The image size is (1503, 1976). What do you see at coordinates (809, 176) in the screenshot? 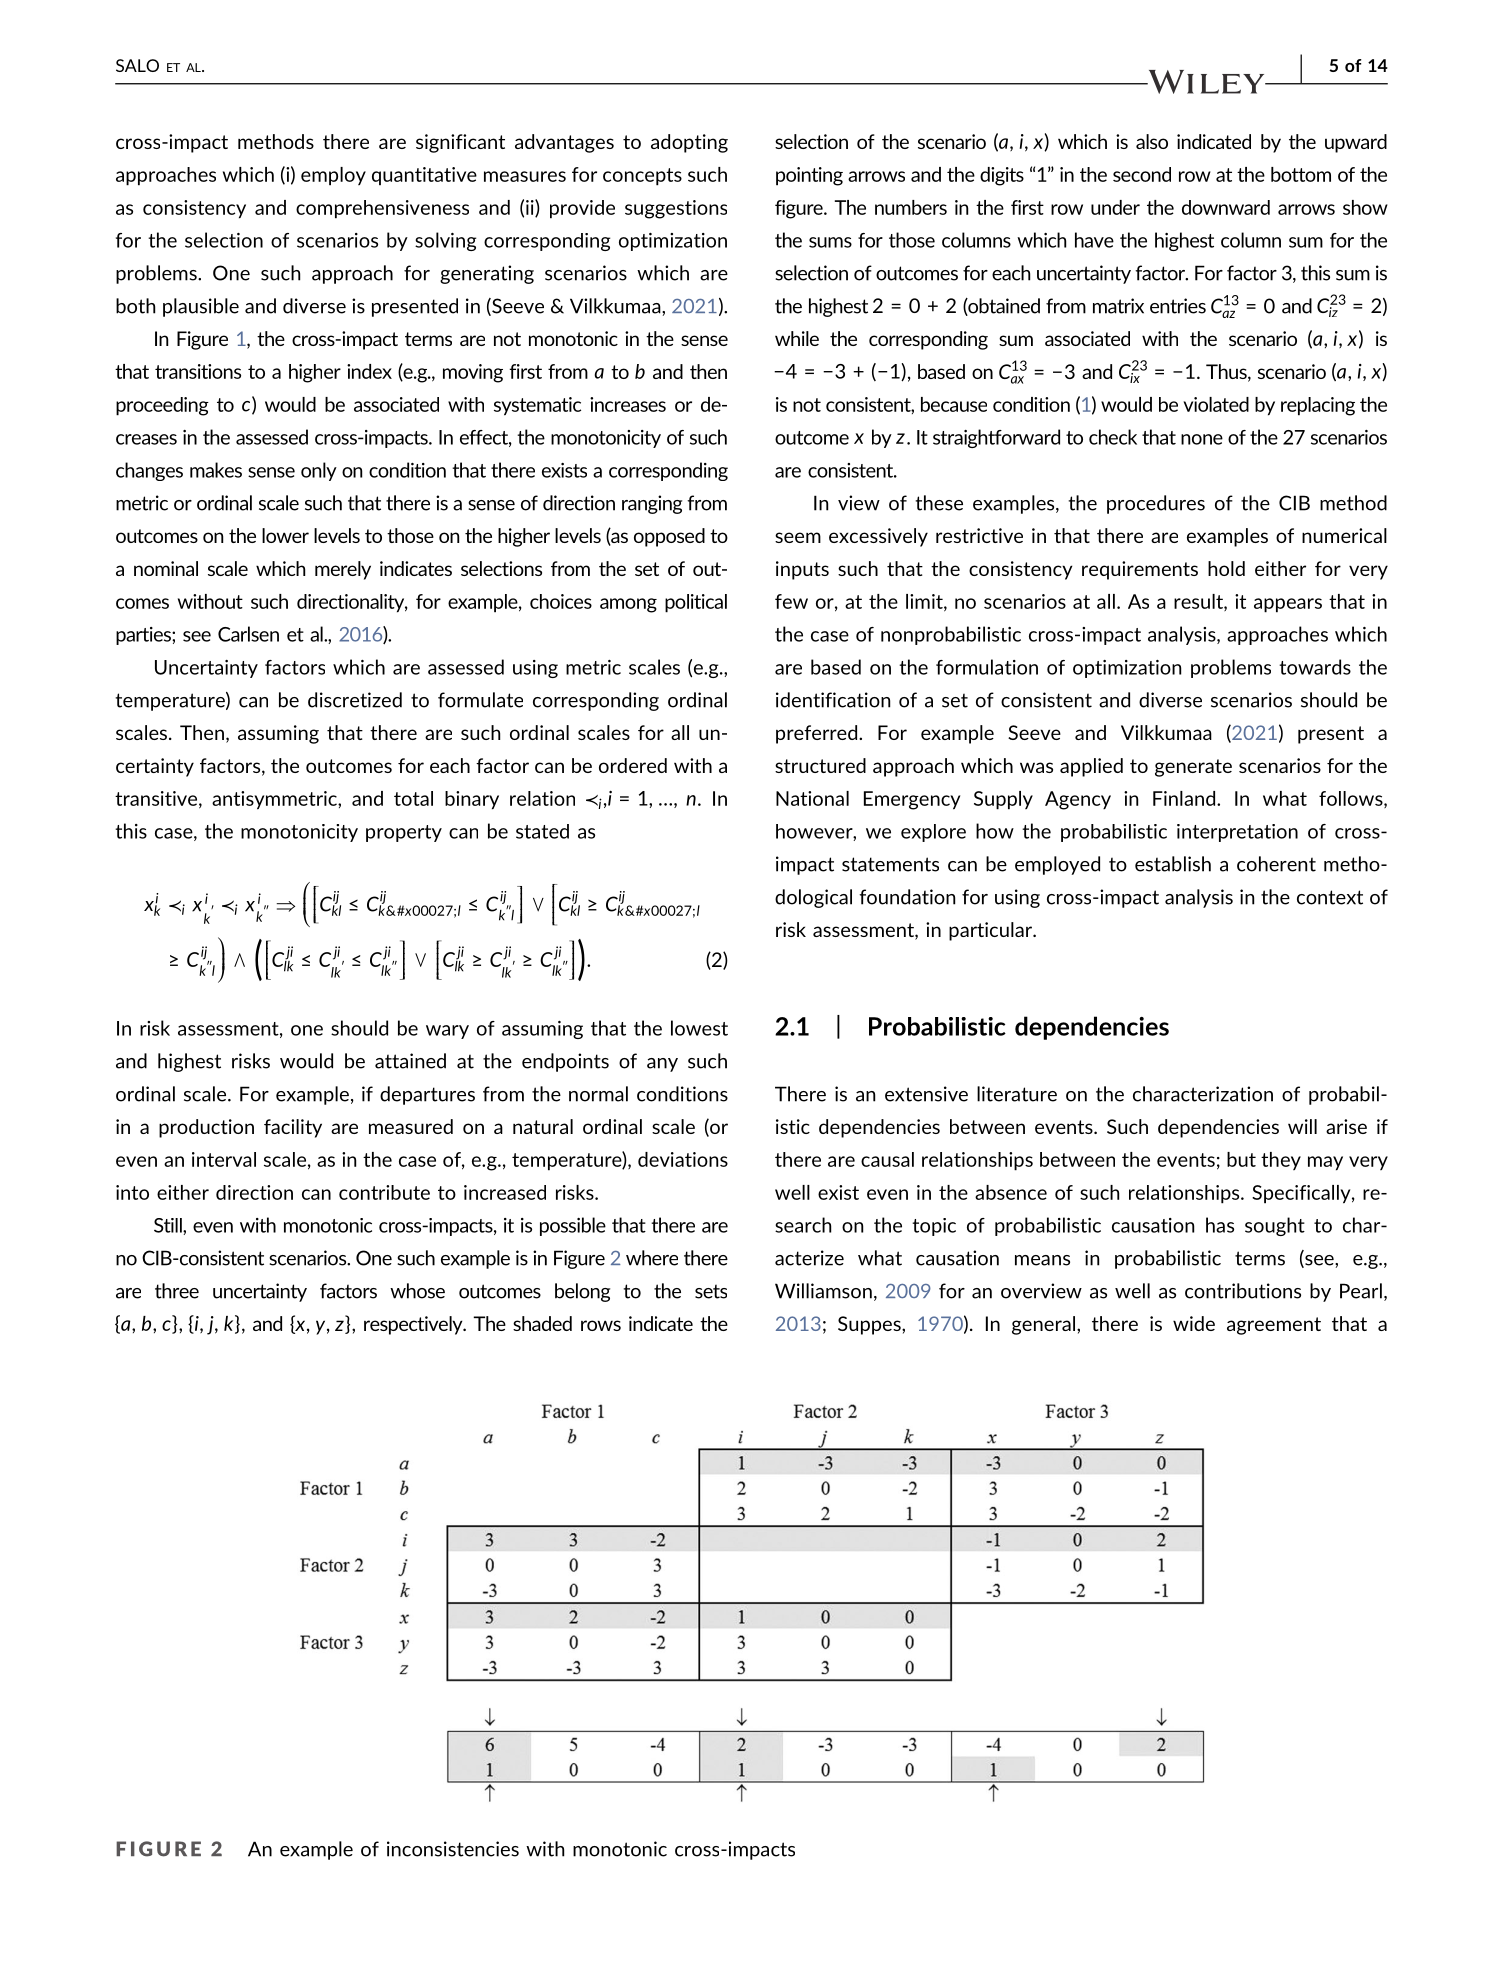
I see `pointing` at bounding box center [809, 176].
